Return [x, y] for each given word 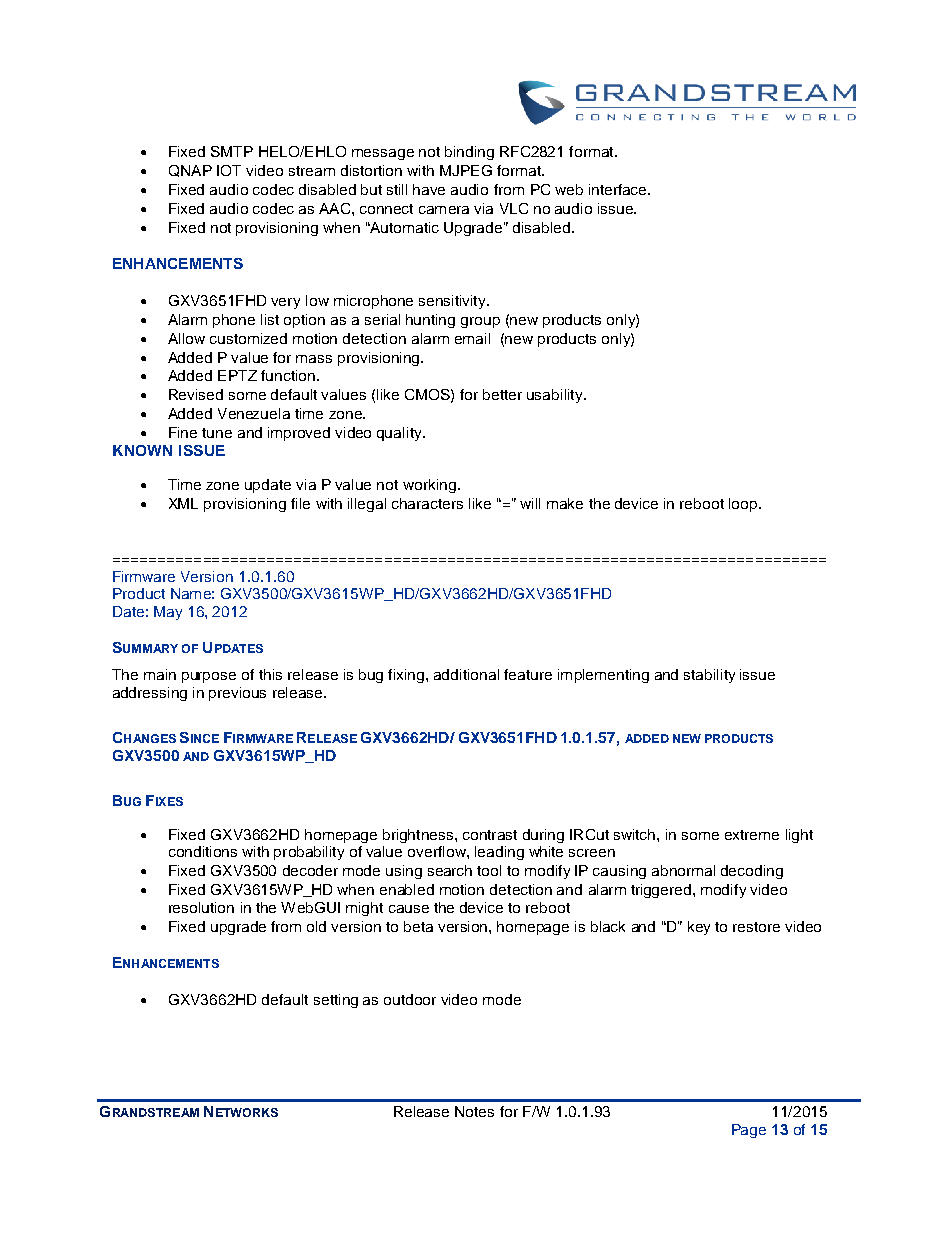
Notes [474, 1111]
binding [469, 153]
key [699, 928]
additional [466, 674]
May [168, 613]
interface [619, 189]
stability [709, 676]
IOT [229, 170]
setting [336, 1001]
